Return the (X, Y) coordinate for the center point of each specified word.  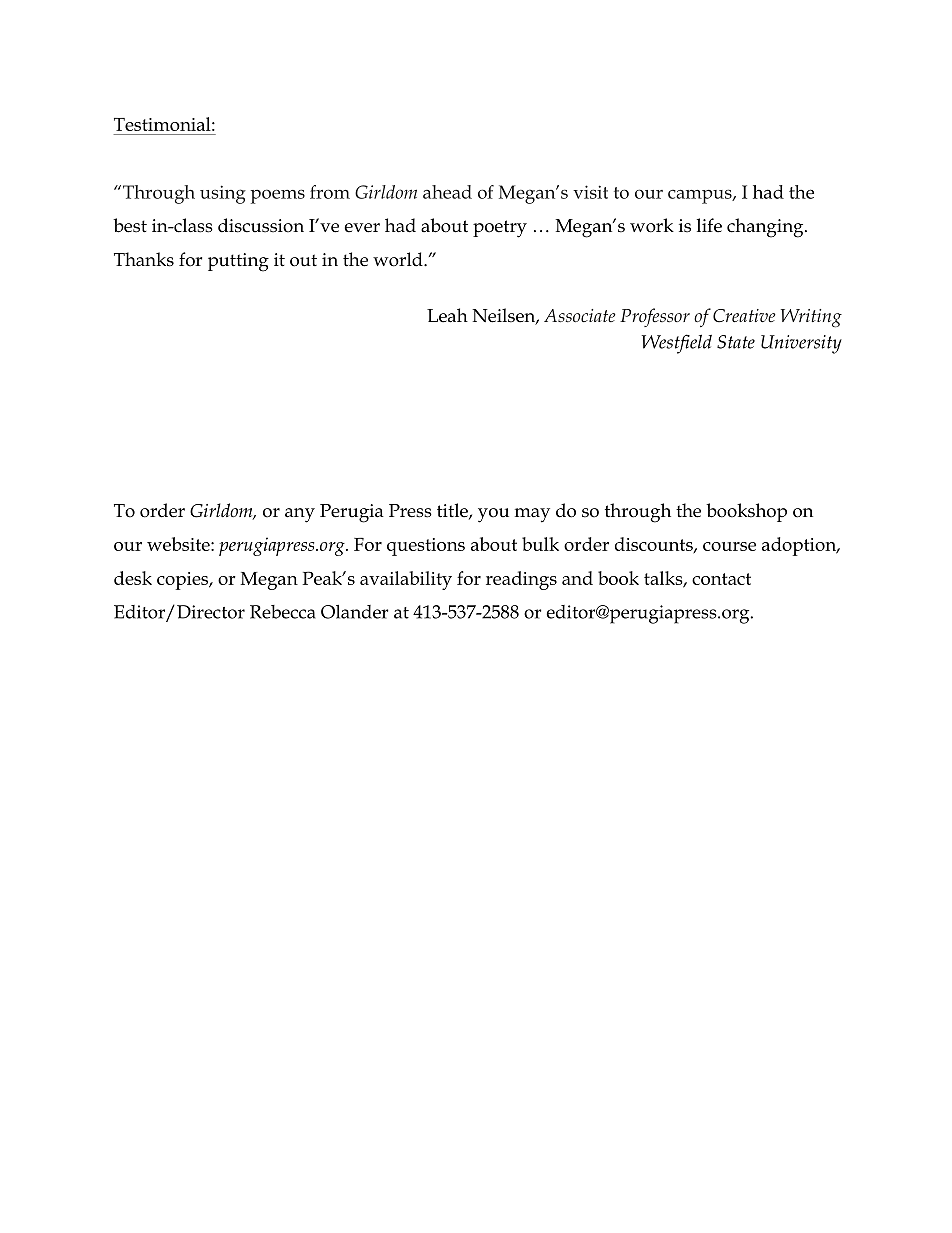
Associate (580, 316)
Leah (447, 315)
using (223, 194)
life (709, 225)
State (736, 342)
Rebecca (283, 612)
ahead (447, 192)
